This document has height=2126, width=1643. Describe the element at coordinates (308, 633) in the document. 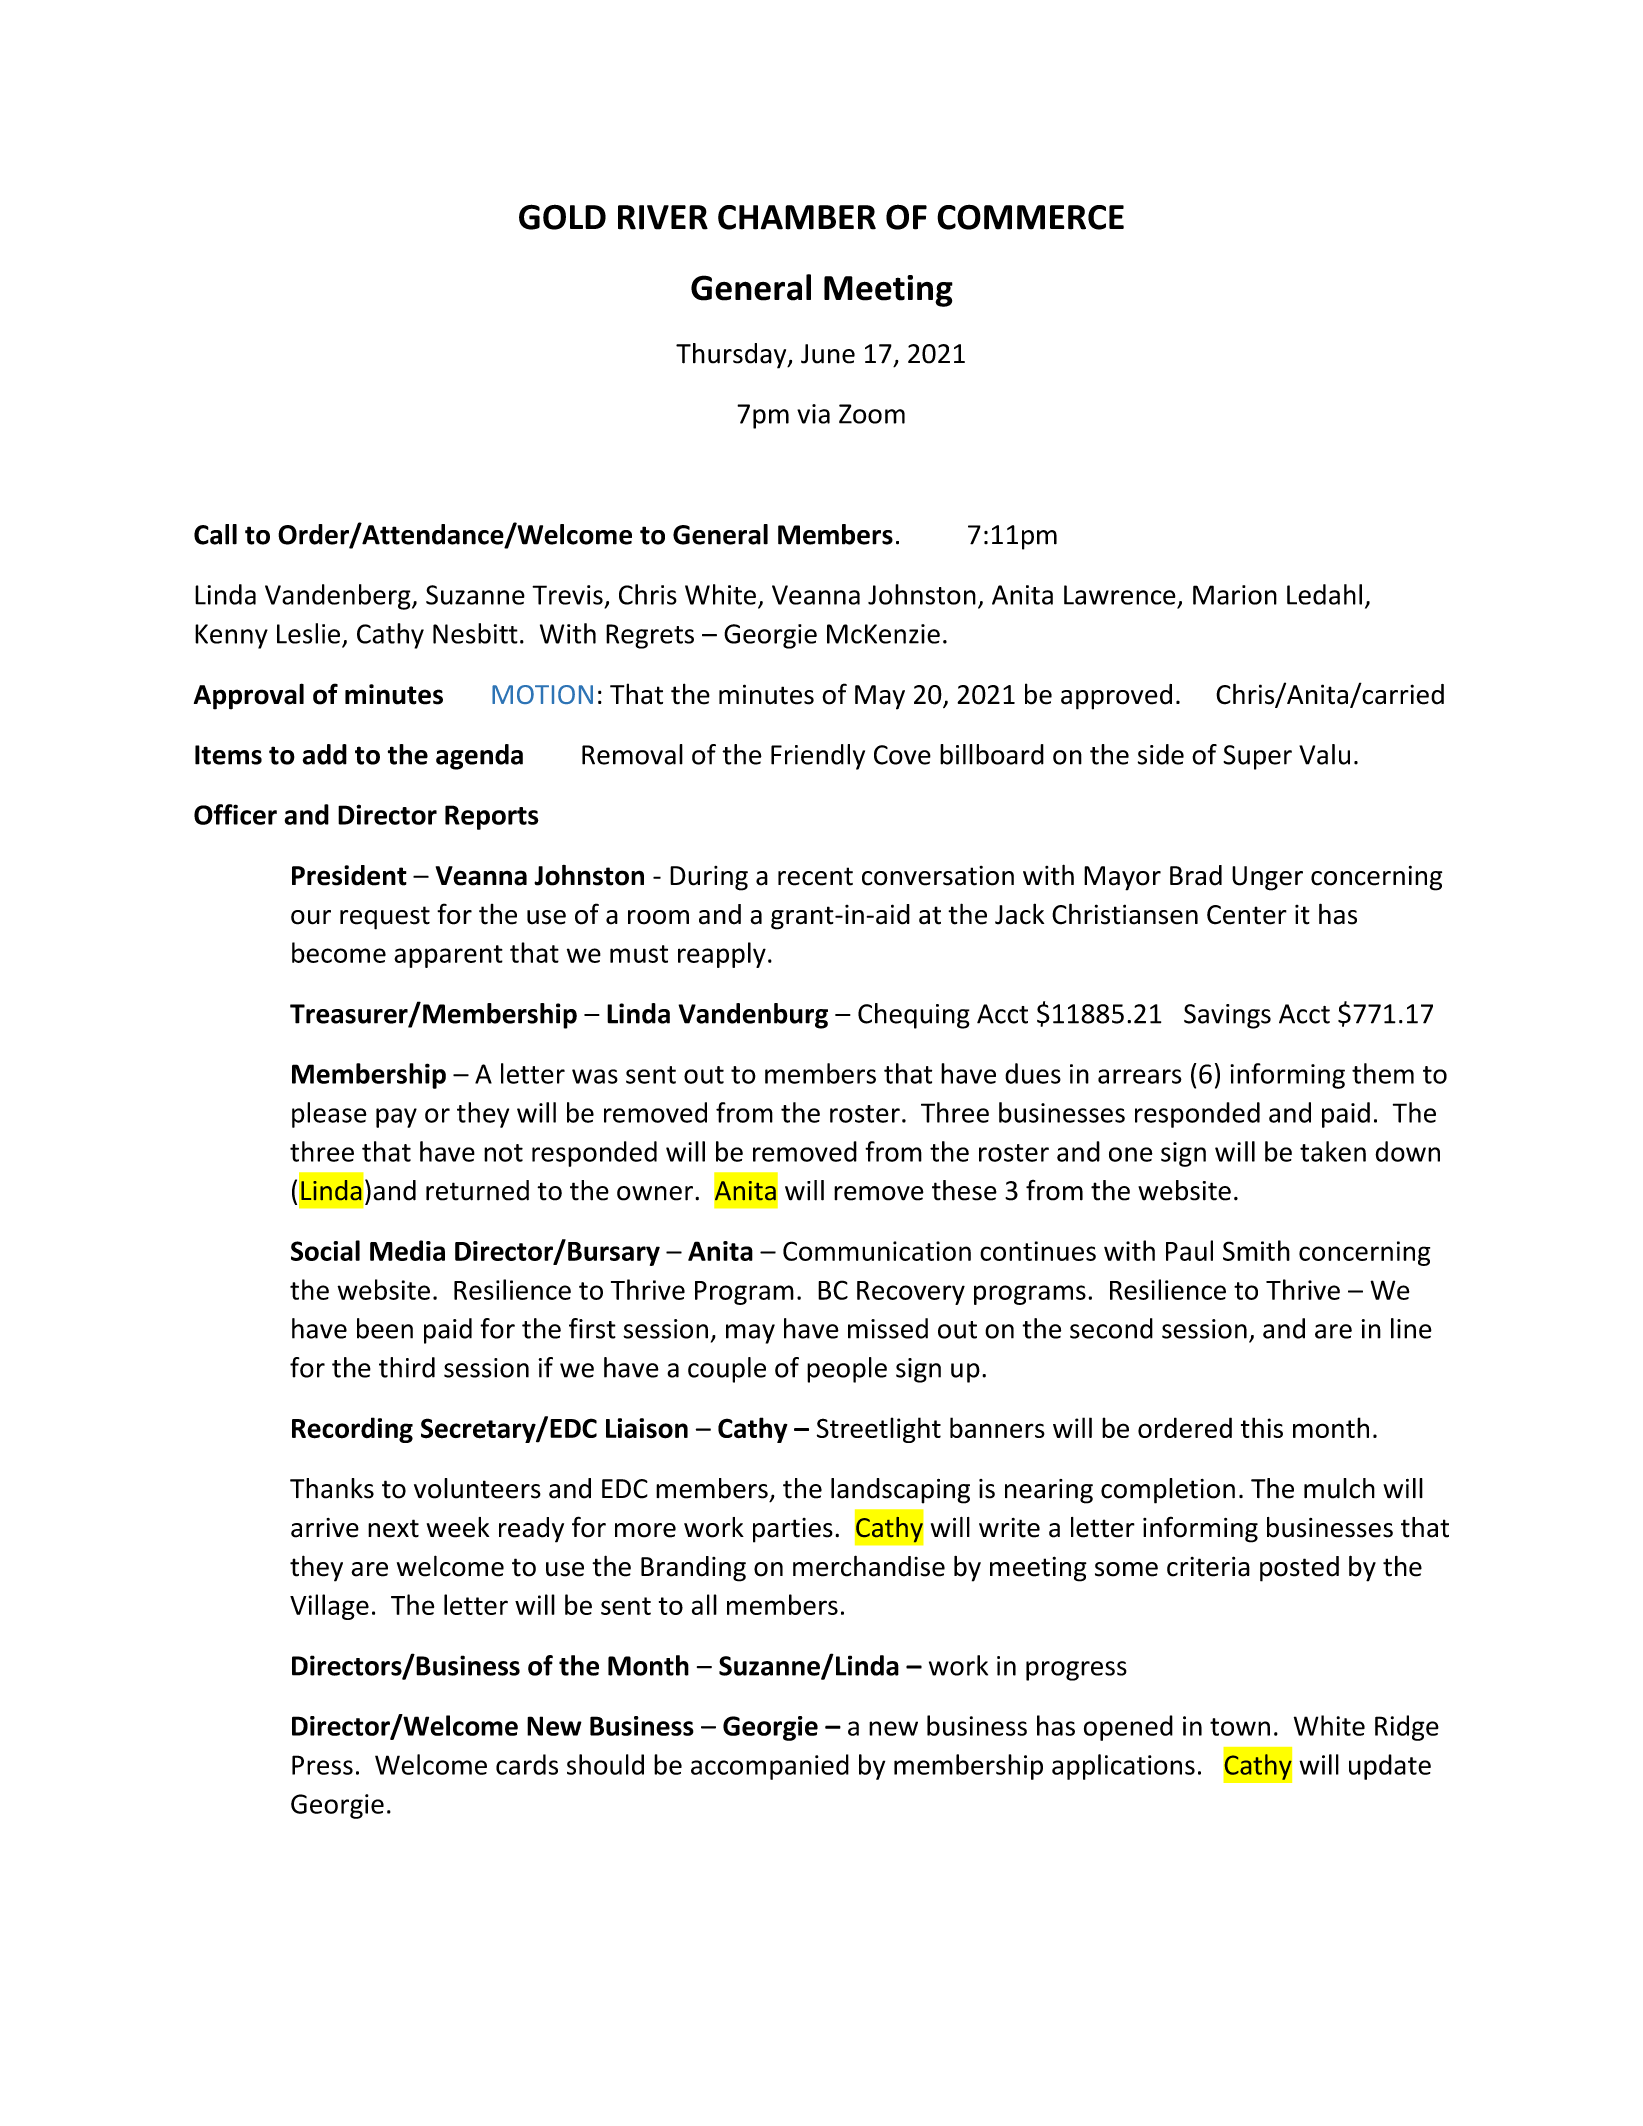

I see `Leslie` at that location.
